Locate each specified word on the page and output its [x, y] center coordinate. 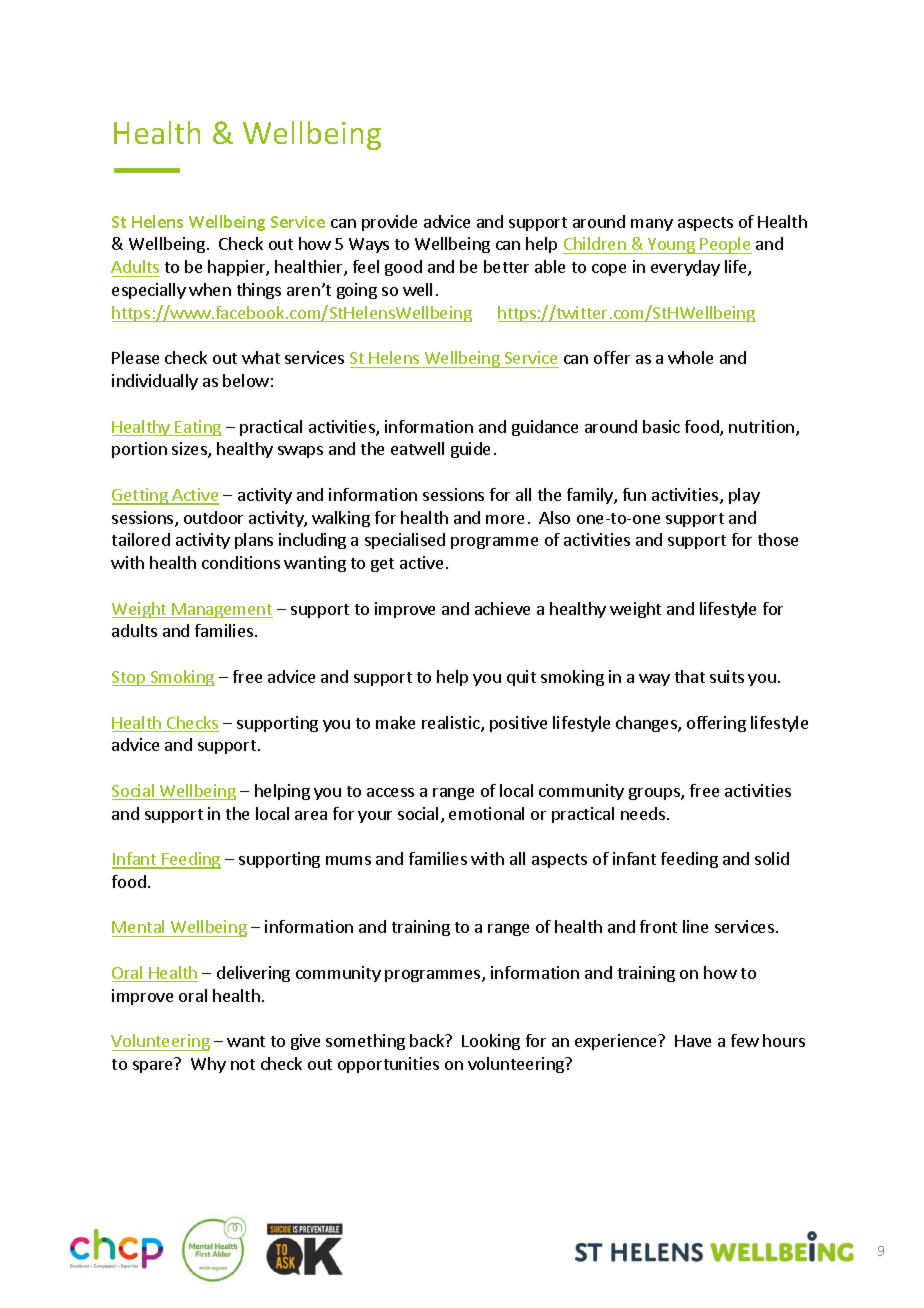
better [506, 266]
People [725, 245]
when [210, 289]
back [428, 1040]
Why [208, 1065]
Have [693, 1041]
